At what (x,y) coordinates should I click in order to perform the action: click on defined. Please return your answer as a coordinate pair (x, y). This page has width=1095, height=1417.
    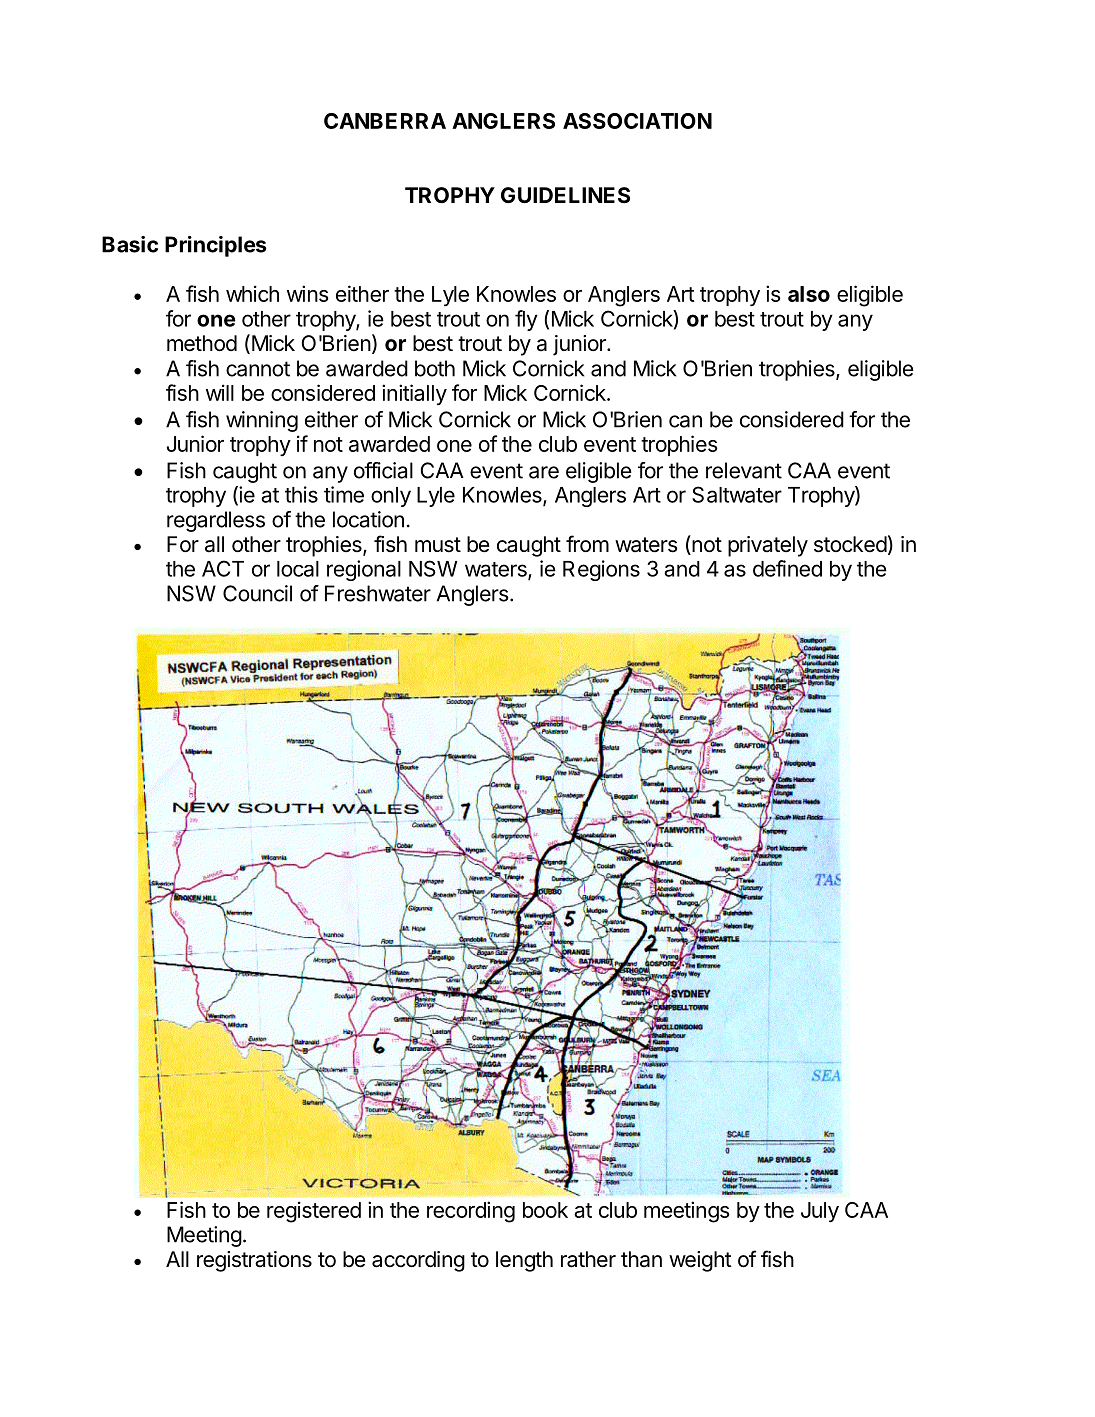
    Looking at the image, I should click on (787, 568).
